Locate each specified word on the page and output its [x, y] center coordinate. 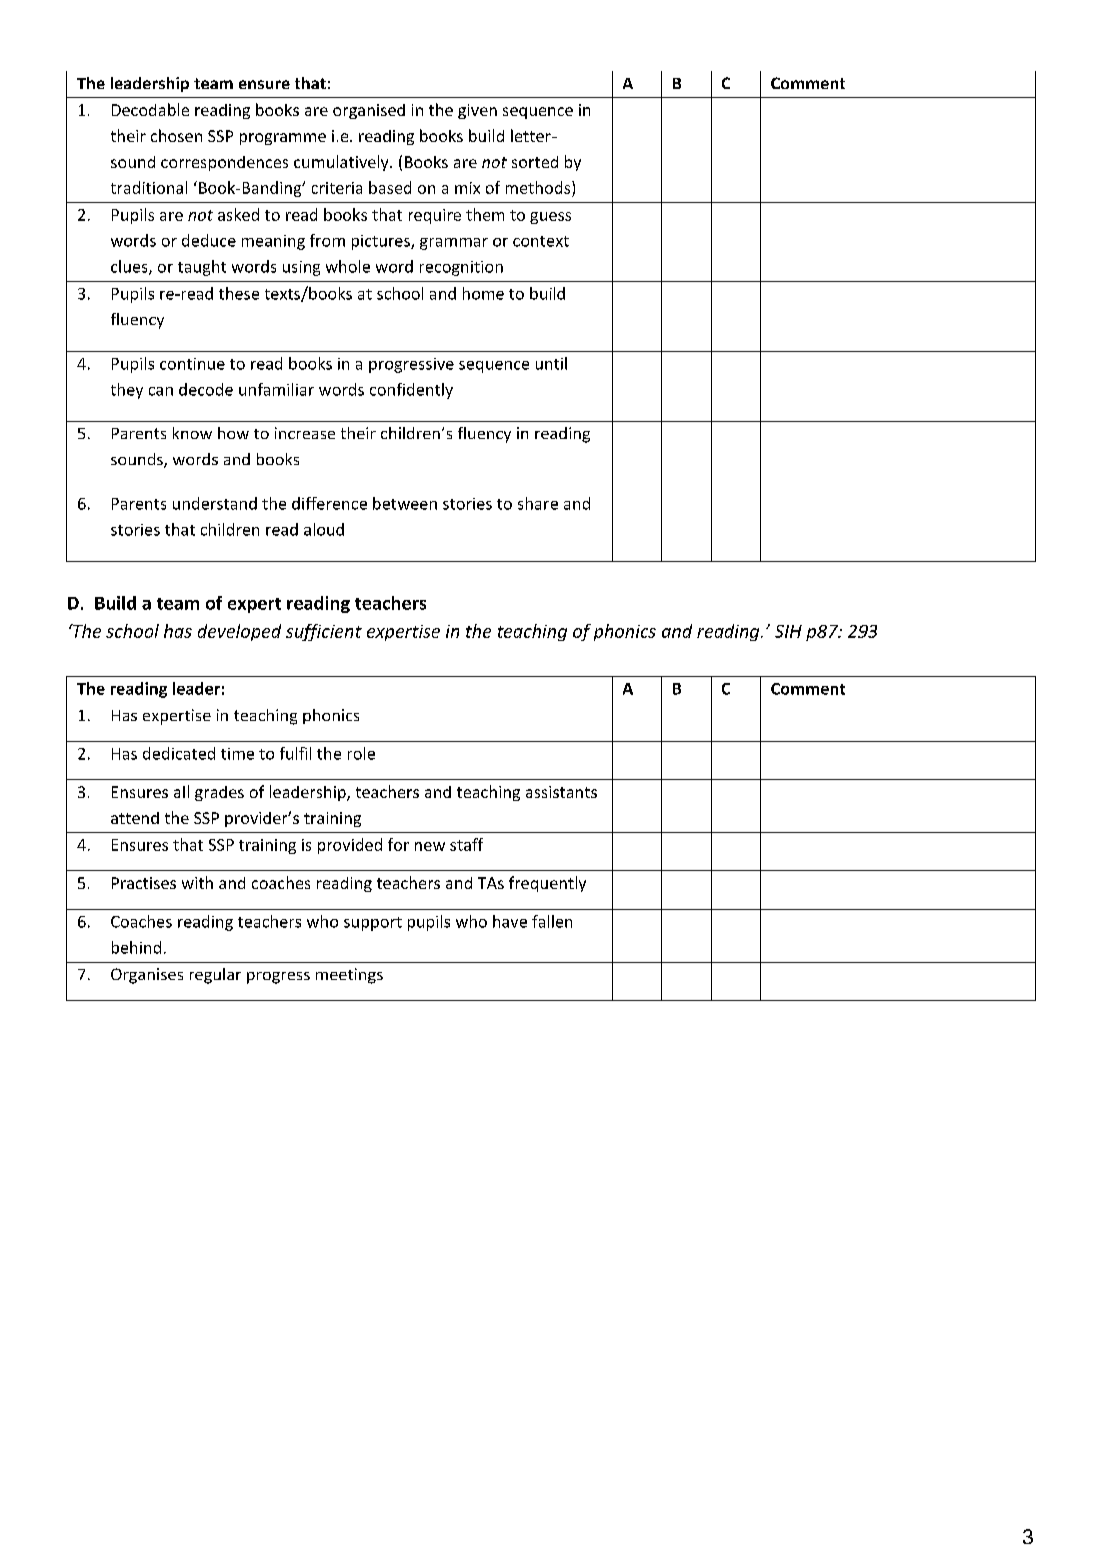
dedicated [179, 753]
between [405, 503]
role [361, 753]
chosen [176, 135]
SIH [788, 631]
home [483, 293]
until [551, 363]
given [477, 111]
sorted [535, 162]
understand [215, 503]
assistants [561, 792]
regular [215, 976]
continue [192, 364]
